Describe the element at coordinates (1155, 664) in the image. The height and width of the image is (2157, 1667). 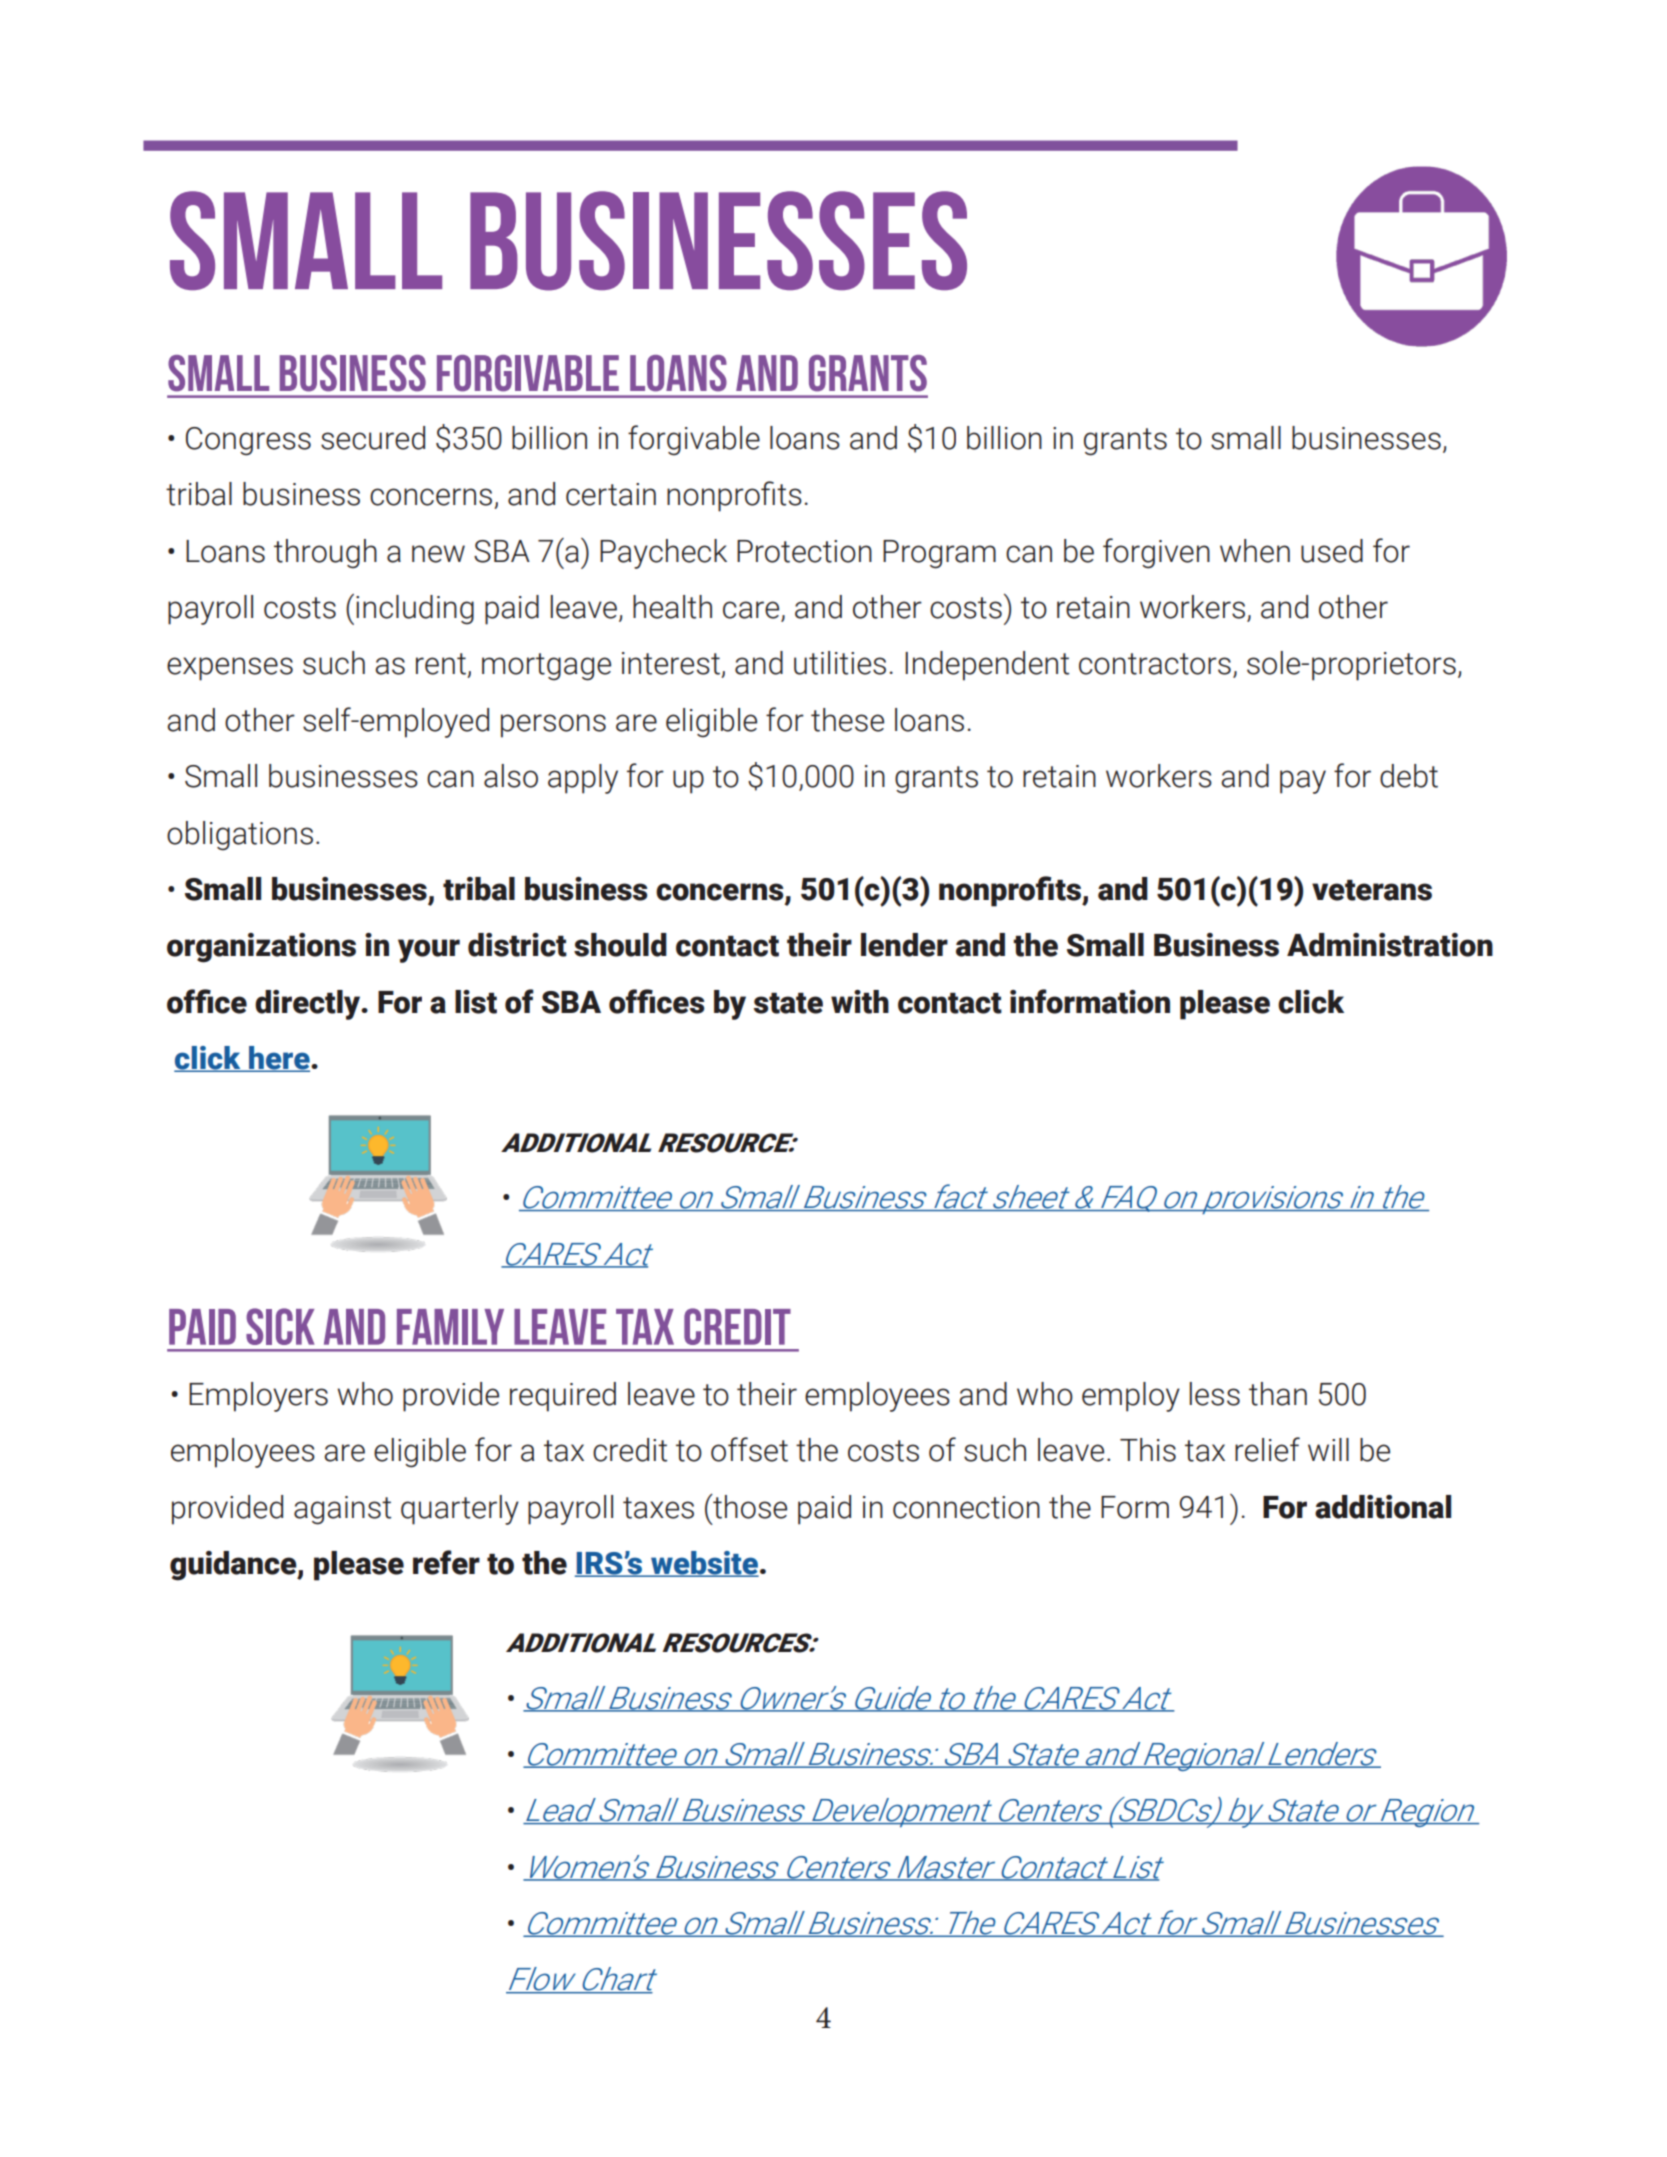
I see `contractors` at that location.
